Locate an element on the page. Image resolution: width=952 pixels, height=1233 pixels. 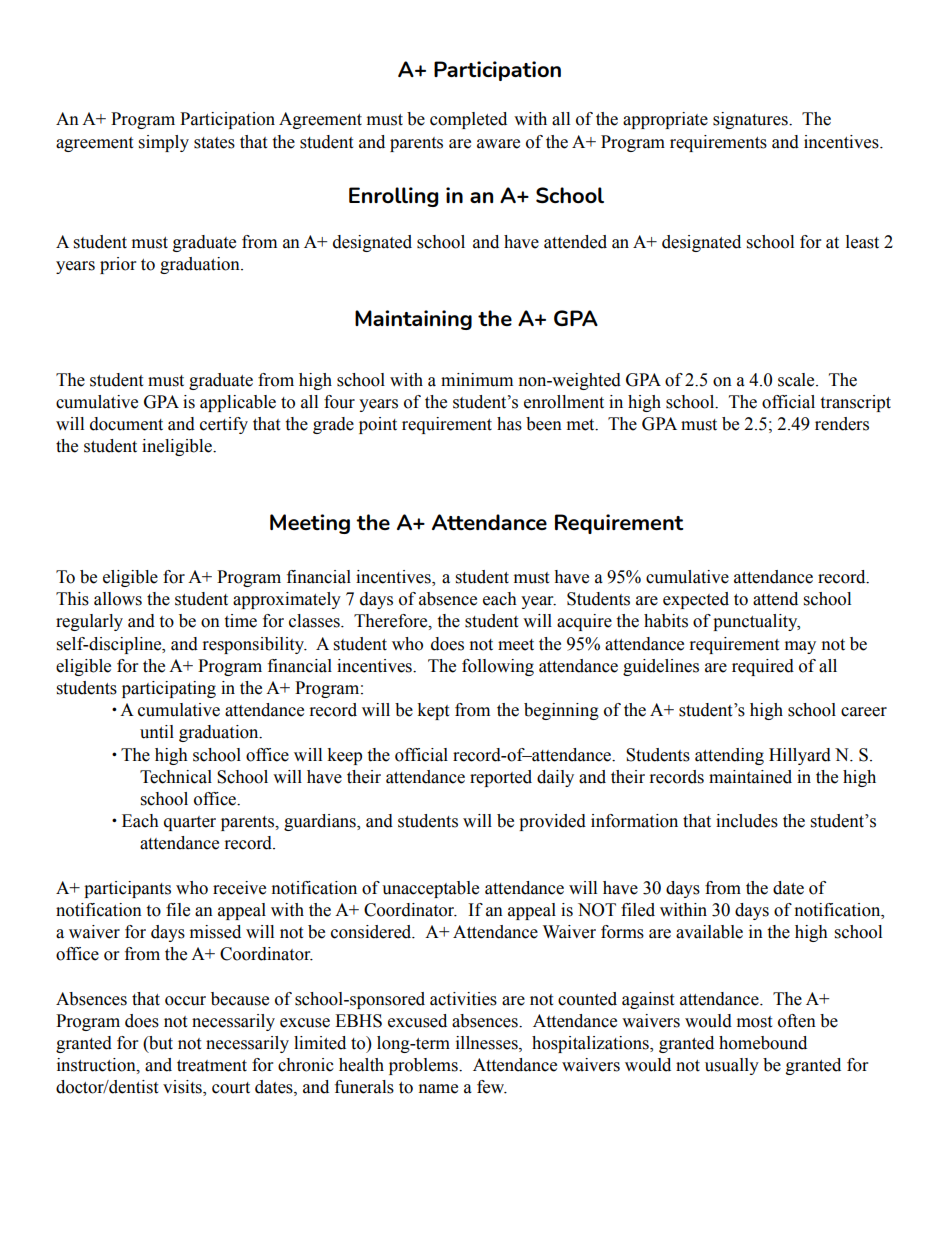
minimum is located at coordinates (477, 380).
